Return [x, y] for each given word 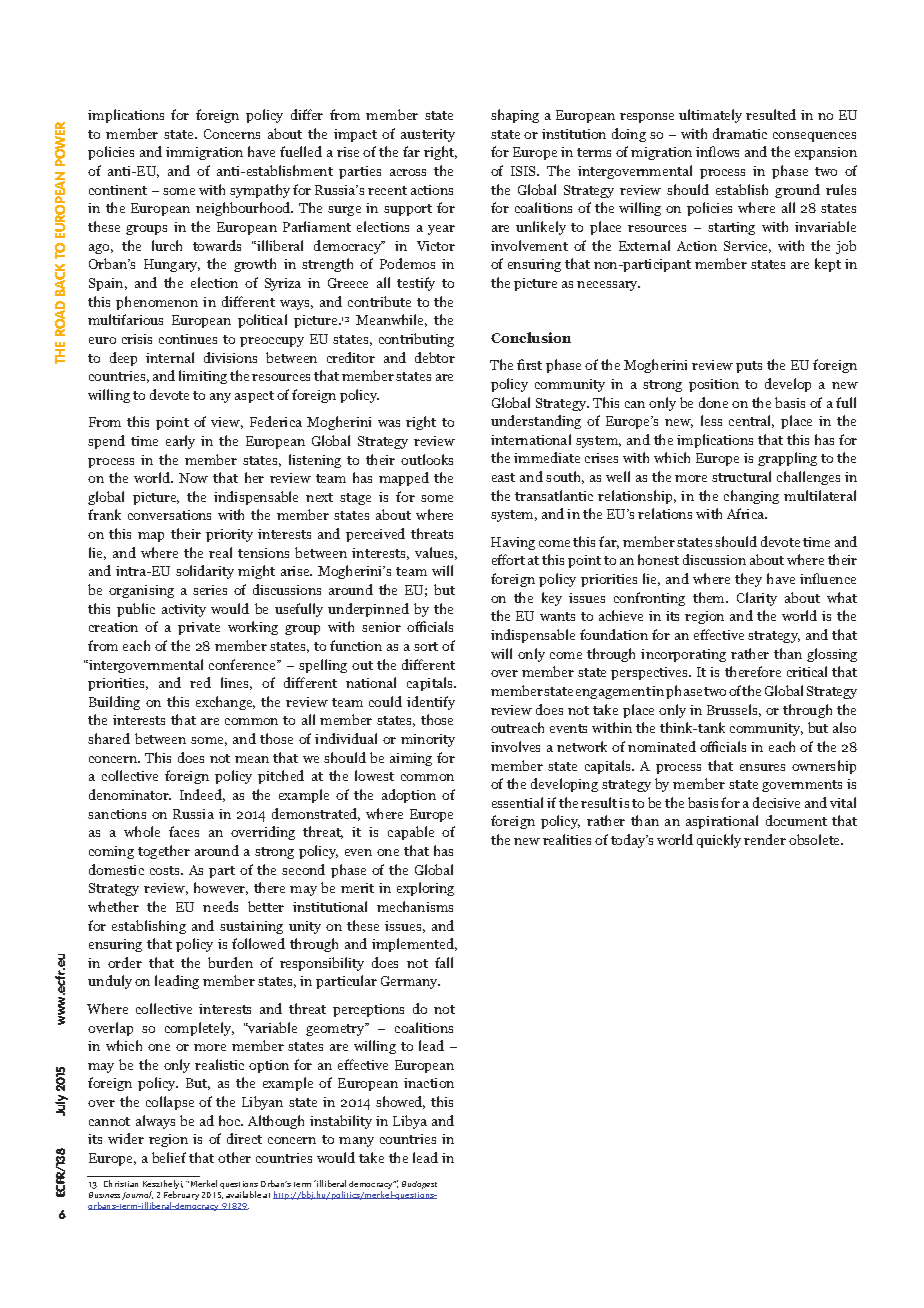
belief [169, 1157]
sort [426, 646]
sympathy [260, 191]
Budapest [419, 1185]
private [199, 628]
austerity [428, 135]
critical [807, 671]
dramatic [740, 133]
